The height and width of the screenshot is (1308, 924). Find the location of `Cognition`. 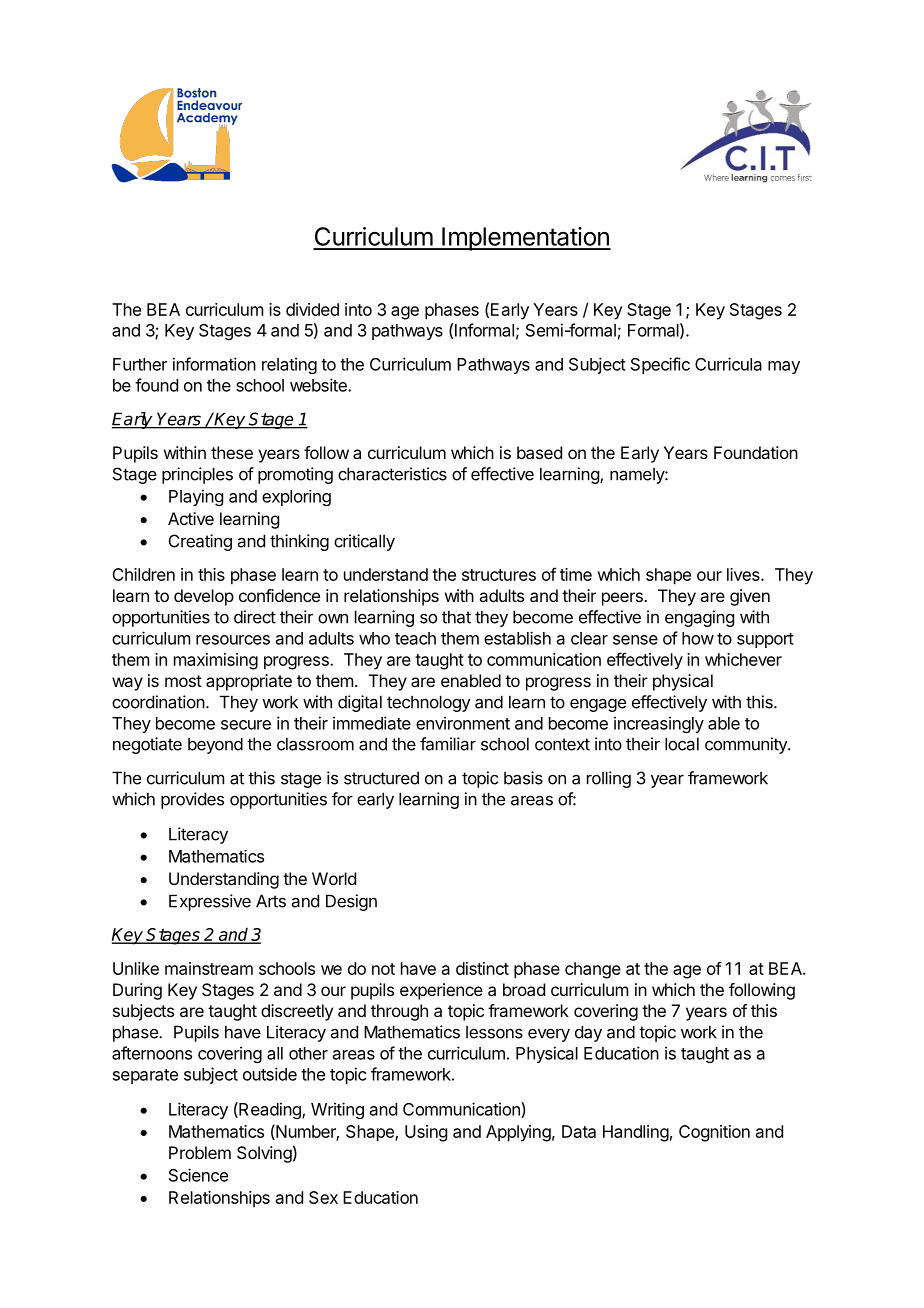

Cognition is located at coordinates (714, 1133).
